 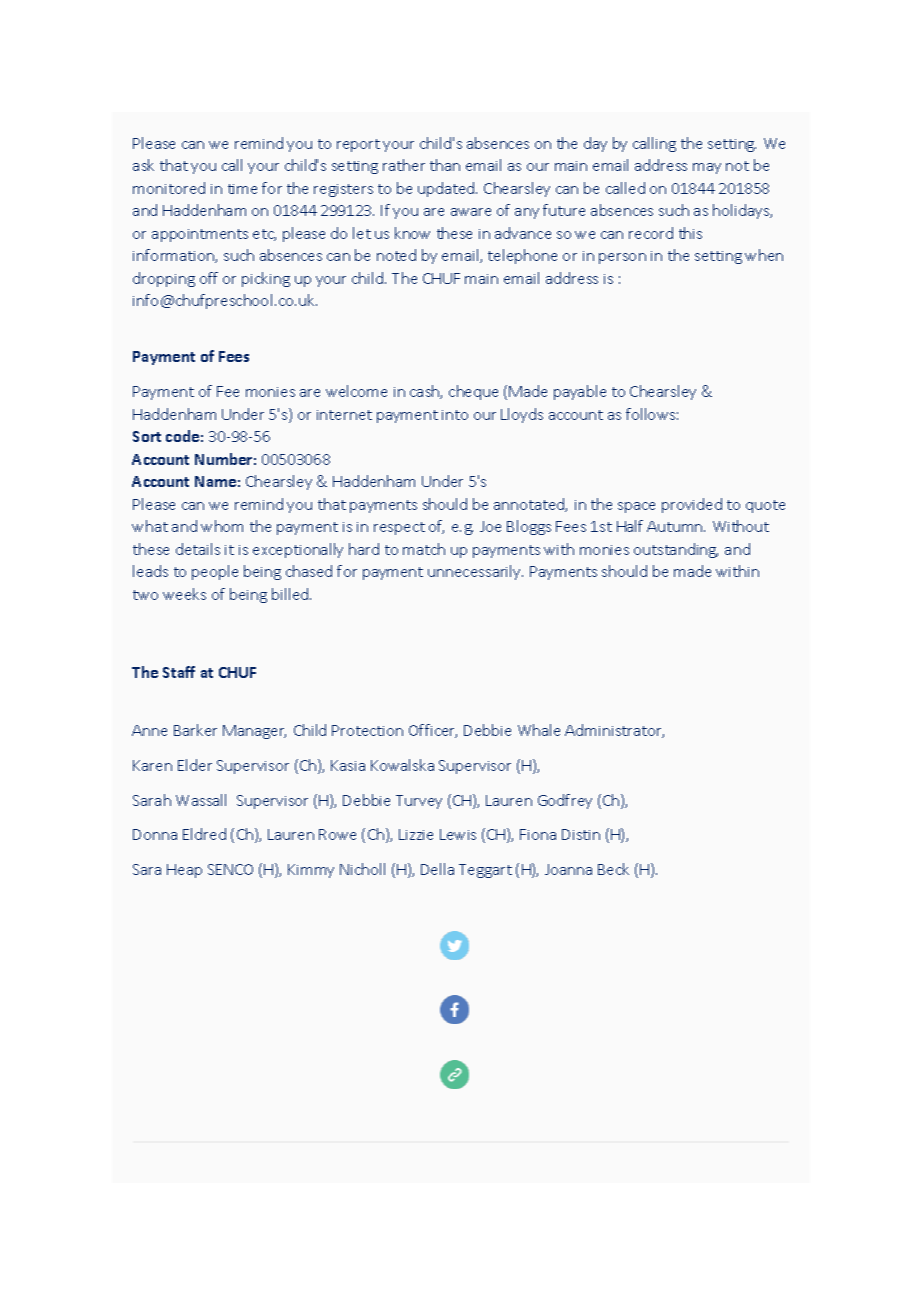 What do you see at coordinates (242, 189) in the screenshot?
I see `time` at bounding box center [242, 189].
